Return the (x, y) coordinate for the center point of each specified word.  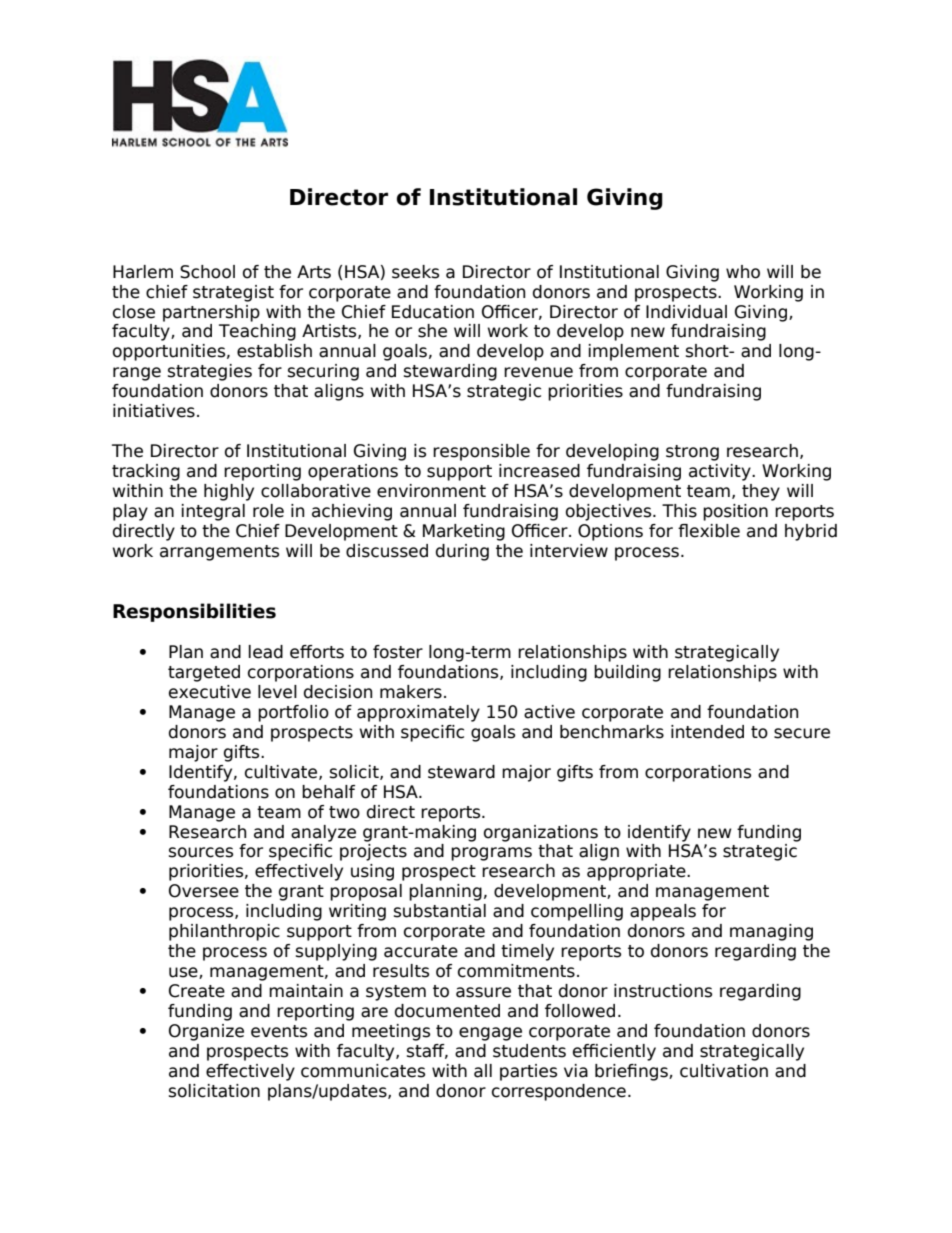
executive (210, 692)
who (743, 272)
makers (411, 692)
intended (707, 732)
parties (528, 1072)
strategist (233, 293)
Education (433, 312)
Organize (206, 1032)
